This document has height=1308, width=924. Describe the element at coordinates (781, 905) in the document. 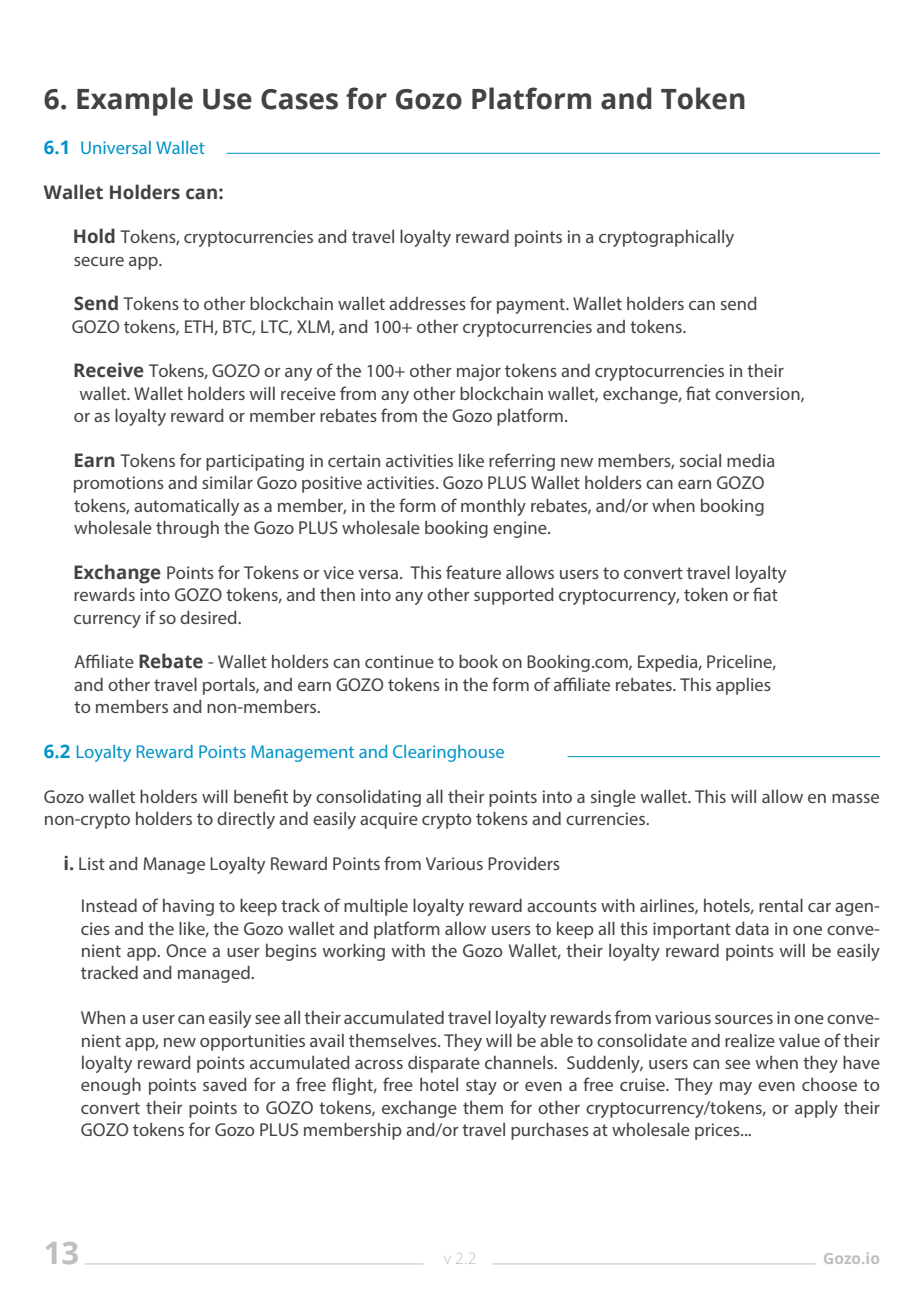

I see `rental` at that location.
